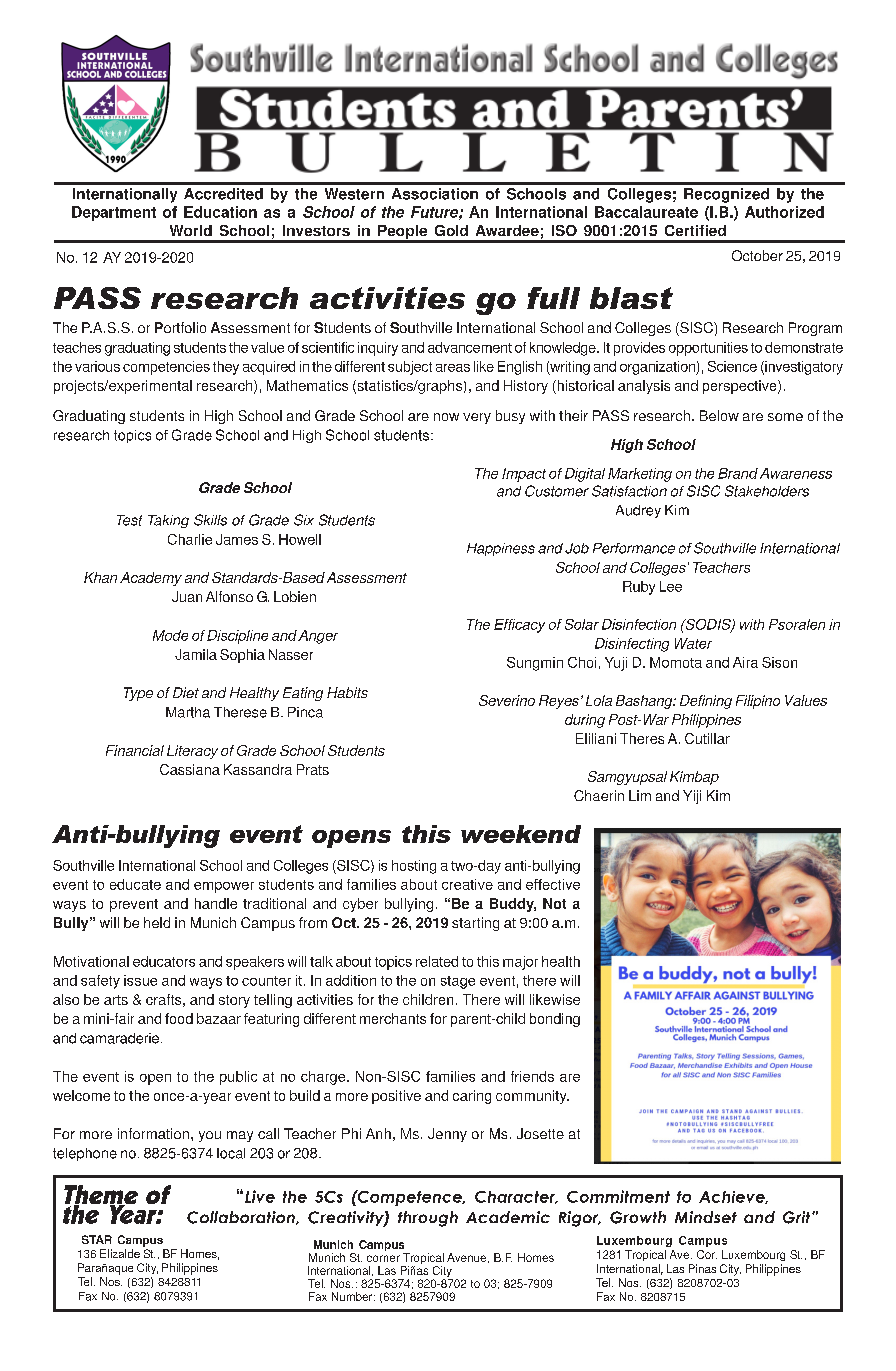 Image resolution: width=896 pixels, height=1371 pixels. What do you see at coordinates (451, 230) in the image?
I see `Gold` at bounding box center [451, 230].
